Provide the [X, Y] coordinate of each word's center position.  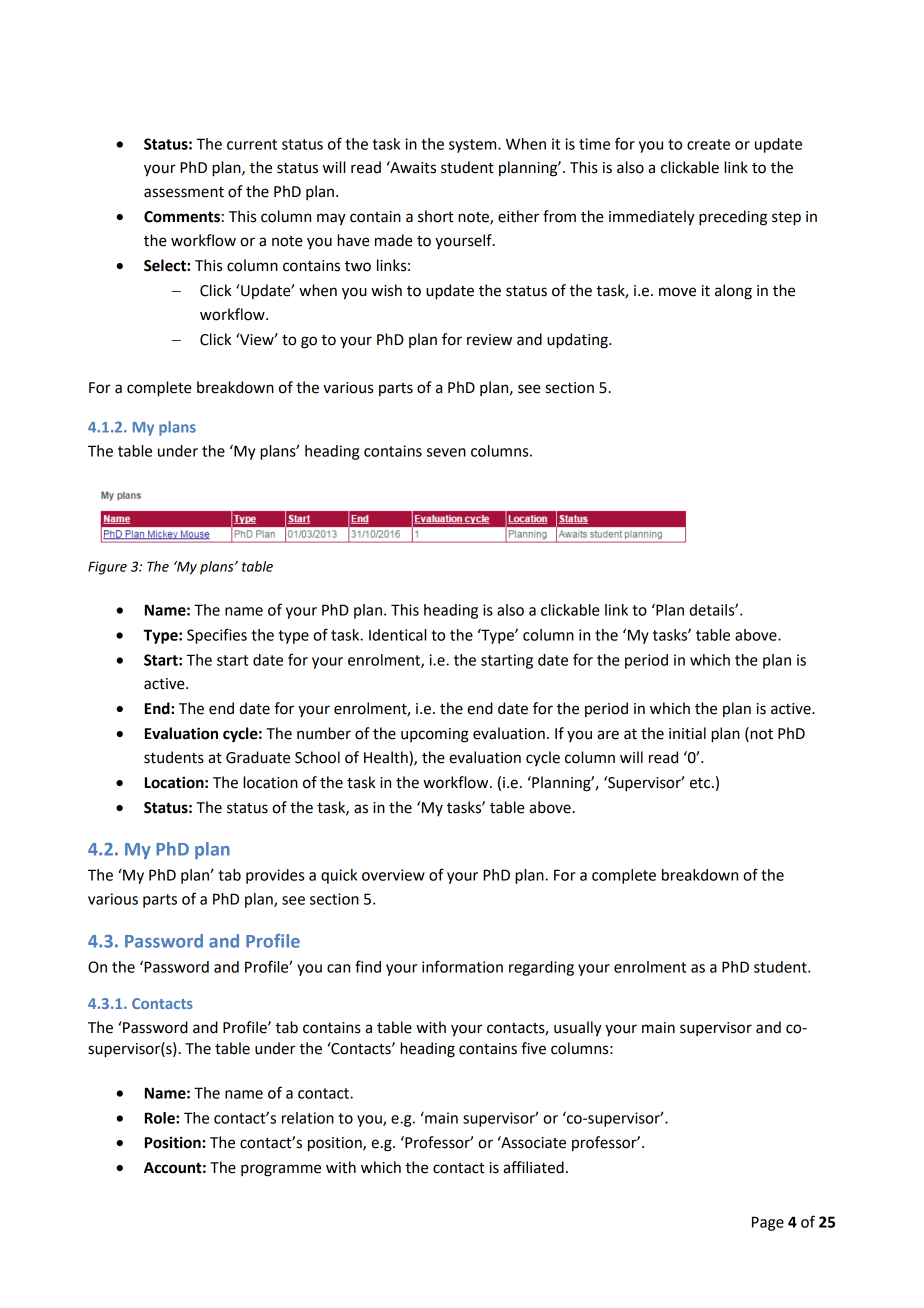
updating [578, 341]
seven [446, 452]
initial [687, 733]
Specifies [217, 636]
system [474, 146]
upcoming [435, 735]
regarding [541, 968]
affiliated [533, 1167]
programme [281, 1170]
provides [275, 876]
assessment [184, 192]
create [708, 144]
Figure [107, 568]
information [462, 966]
